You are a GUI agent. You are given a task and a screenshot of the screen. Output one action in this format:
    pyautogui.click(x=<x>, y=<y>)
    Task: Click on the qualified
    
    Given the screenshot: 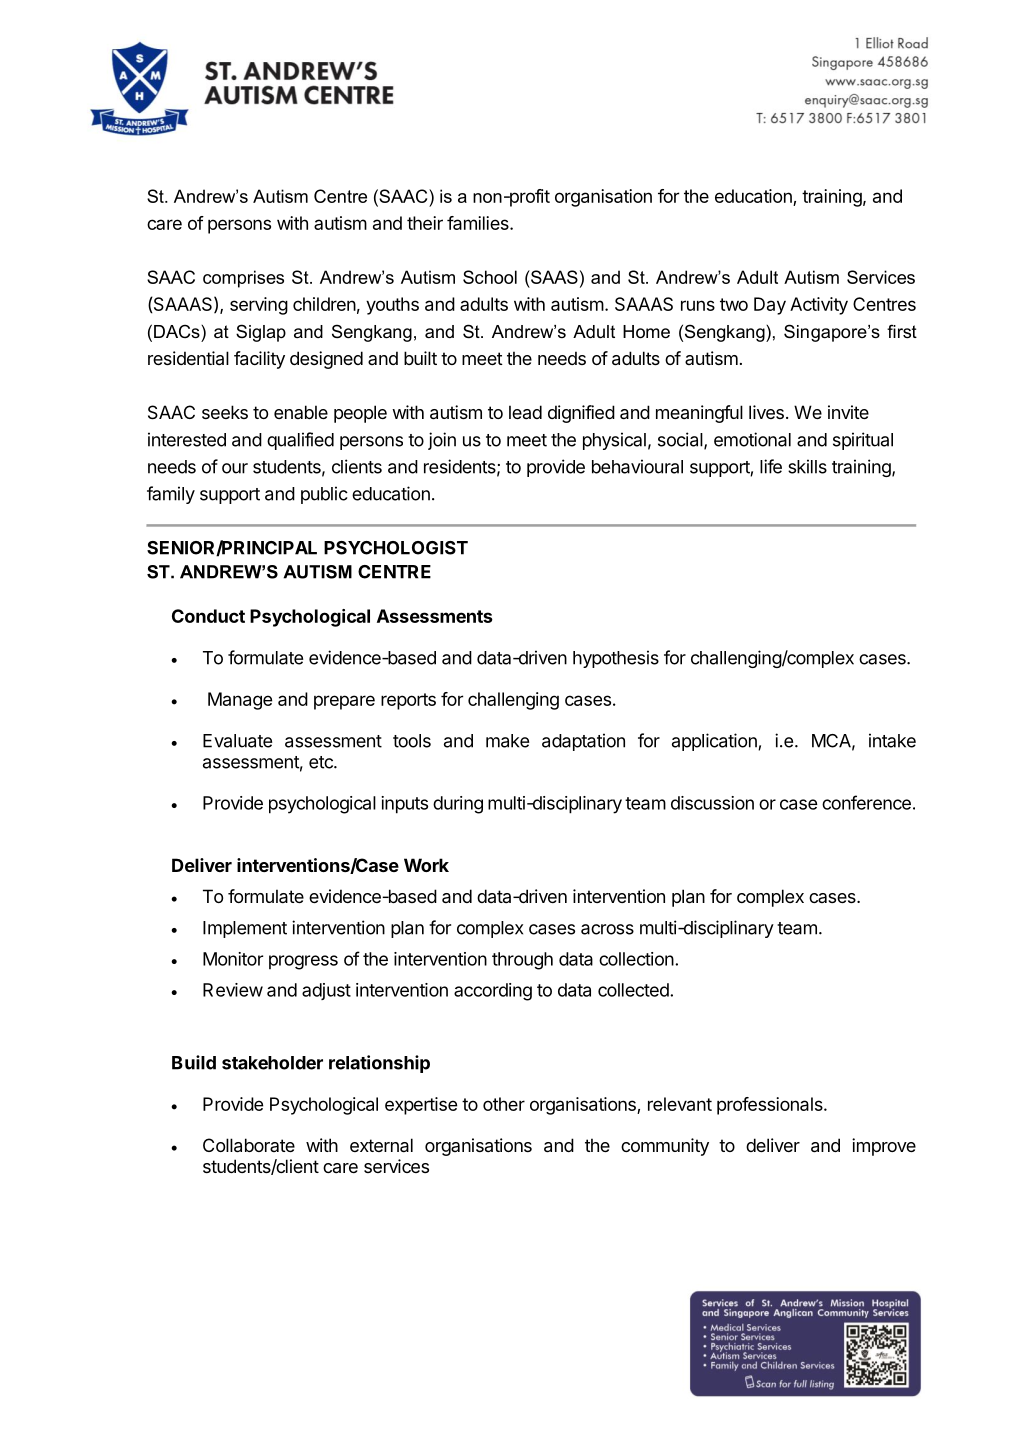 What is the action you would take?
    pyautogui.click(x=300, y=441)
